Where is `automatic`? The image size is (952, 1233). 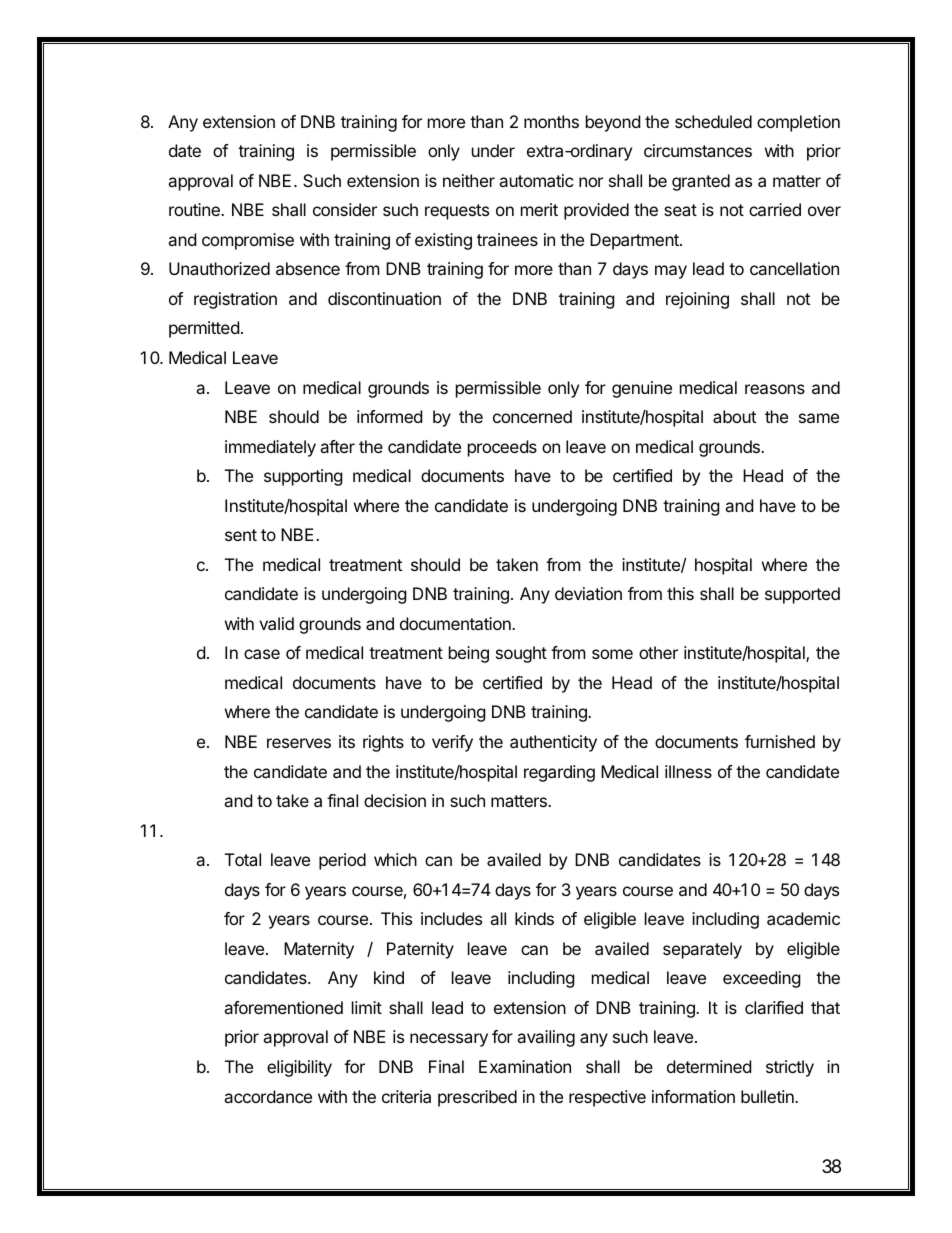 automatic is located at coordinates (536, 180).
